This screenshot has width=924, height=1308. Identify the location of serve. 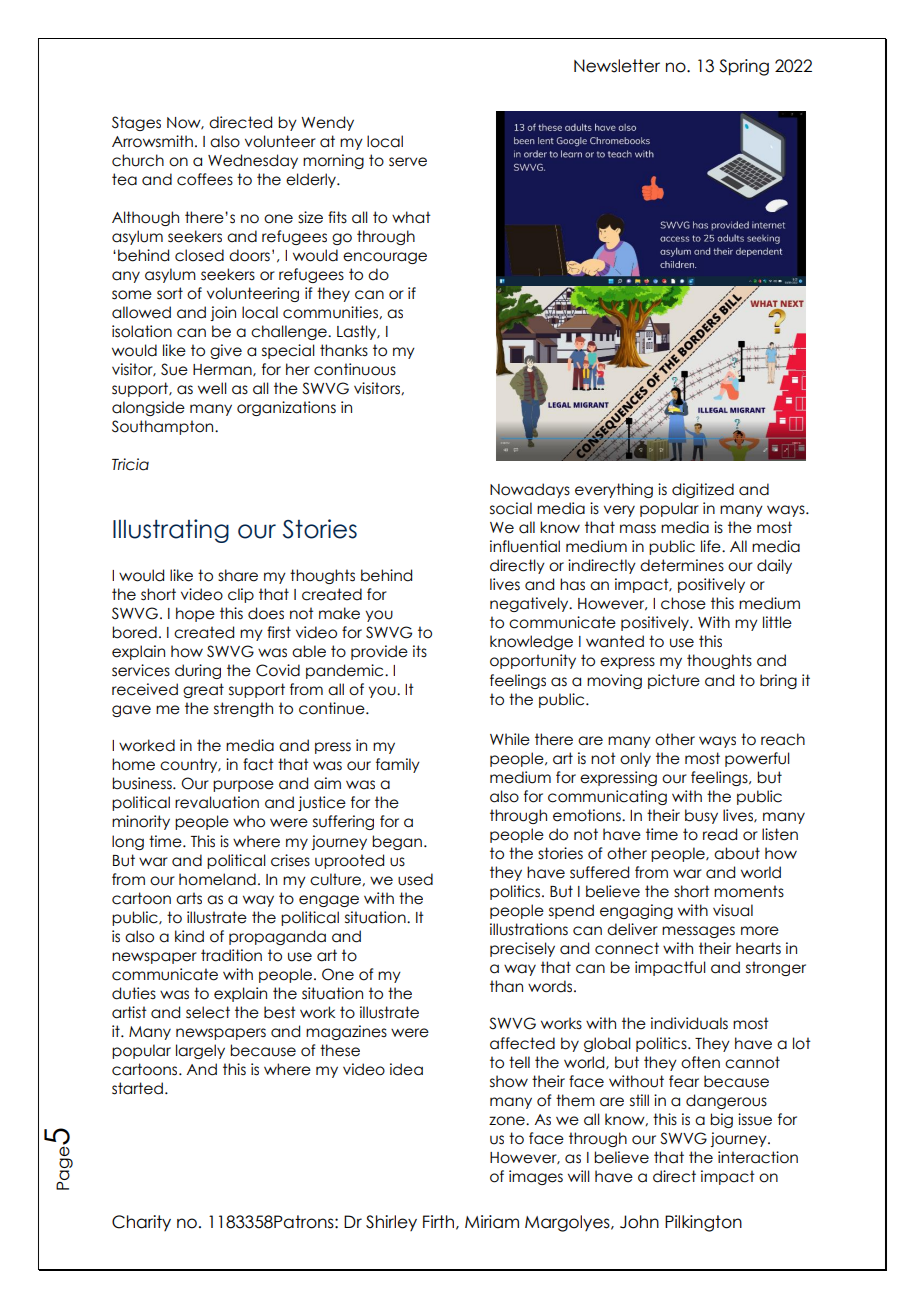
(408, 162).
